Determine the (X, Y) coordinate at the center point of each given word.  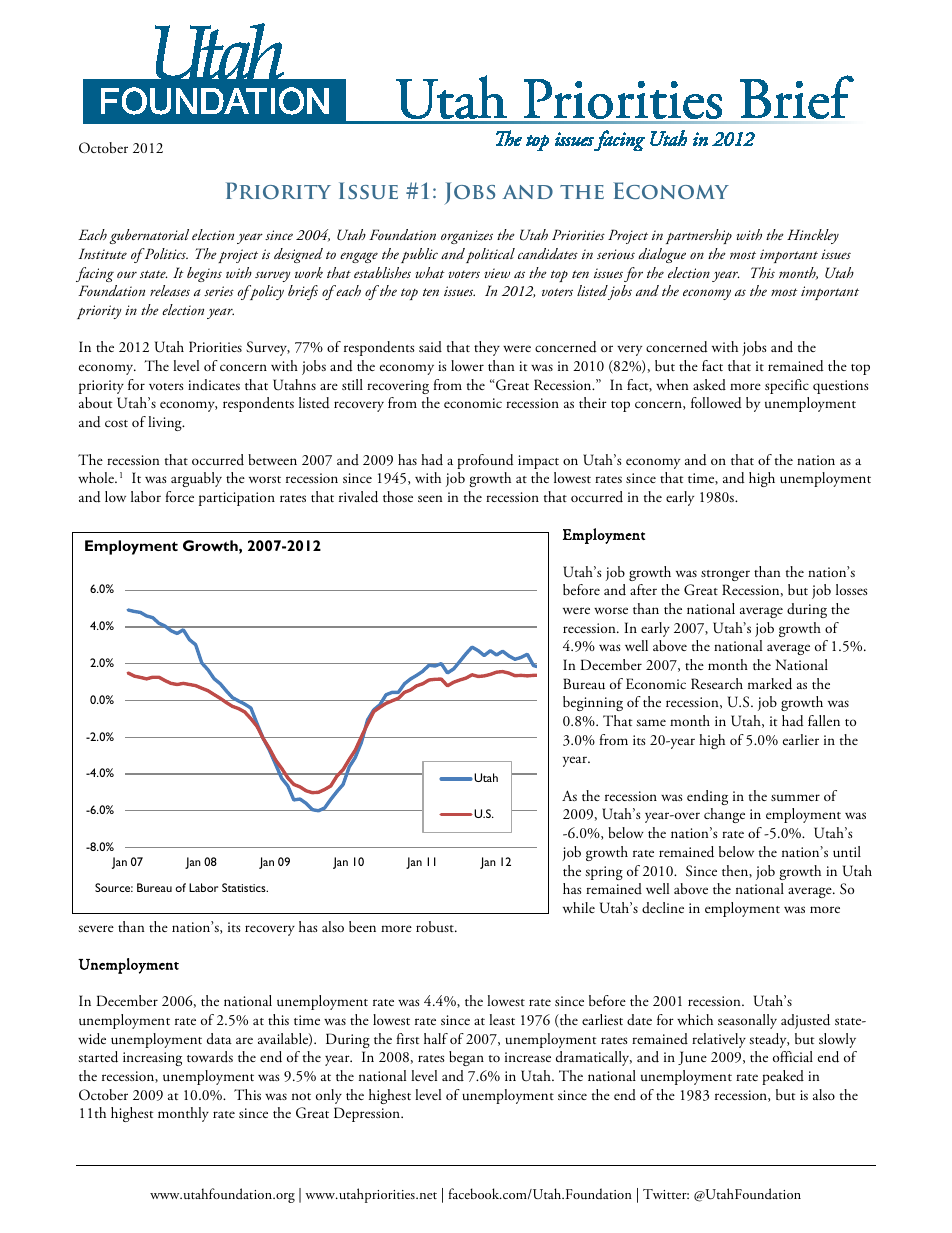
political (490, 255)
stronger (725, 575)
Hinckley (813, 236)
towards (210, 1057)
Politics (165, 253)
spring (604, 873)
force (180, 496)
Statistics (245, 887)
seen (430, 498)
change (724, 815)
